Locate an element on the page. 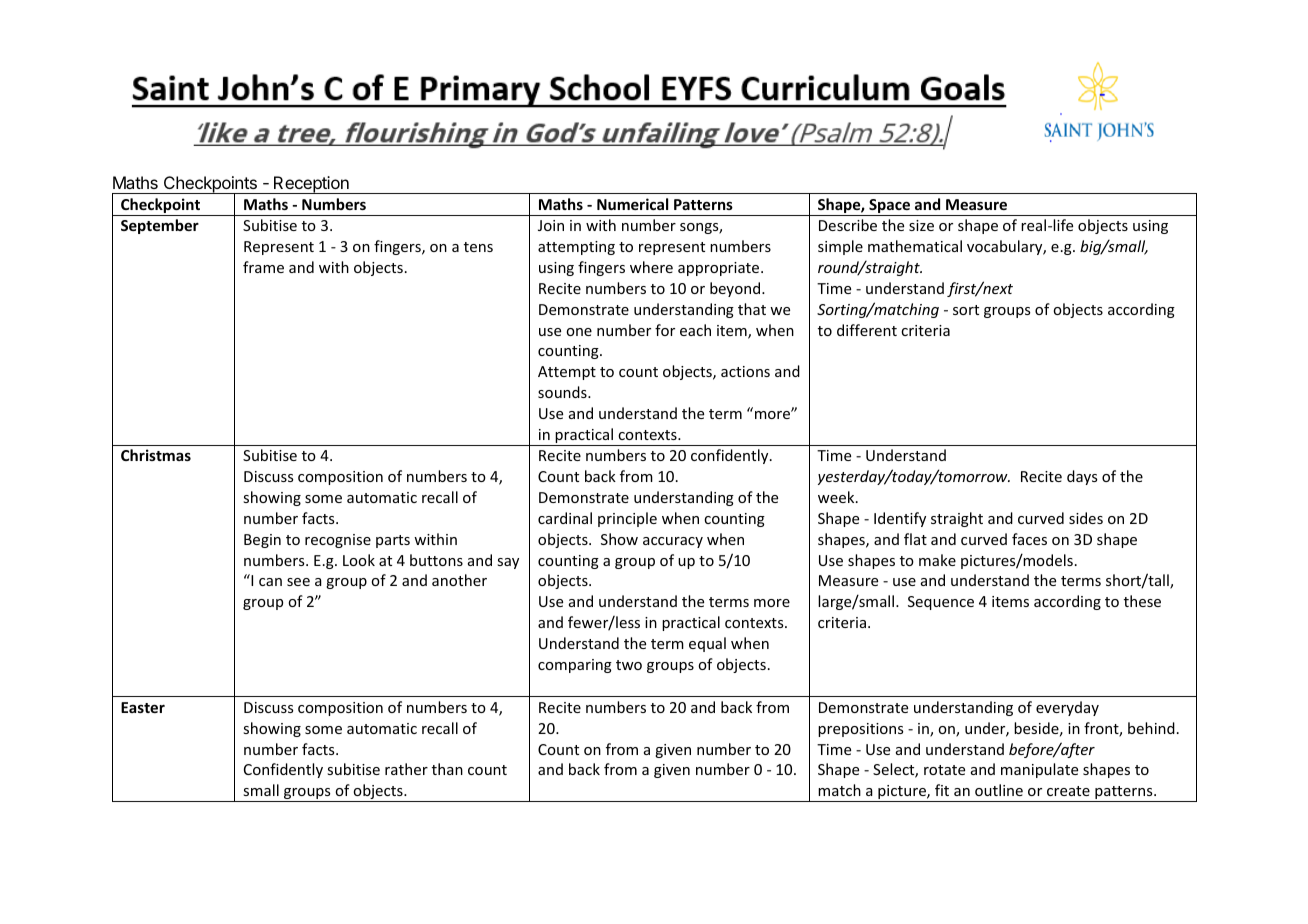 The width and height of the image is (1308, 924). Christmas is located at coordinates (156, 455).
